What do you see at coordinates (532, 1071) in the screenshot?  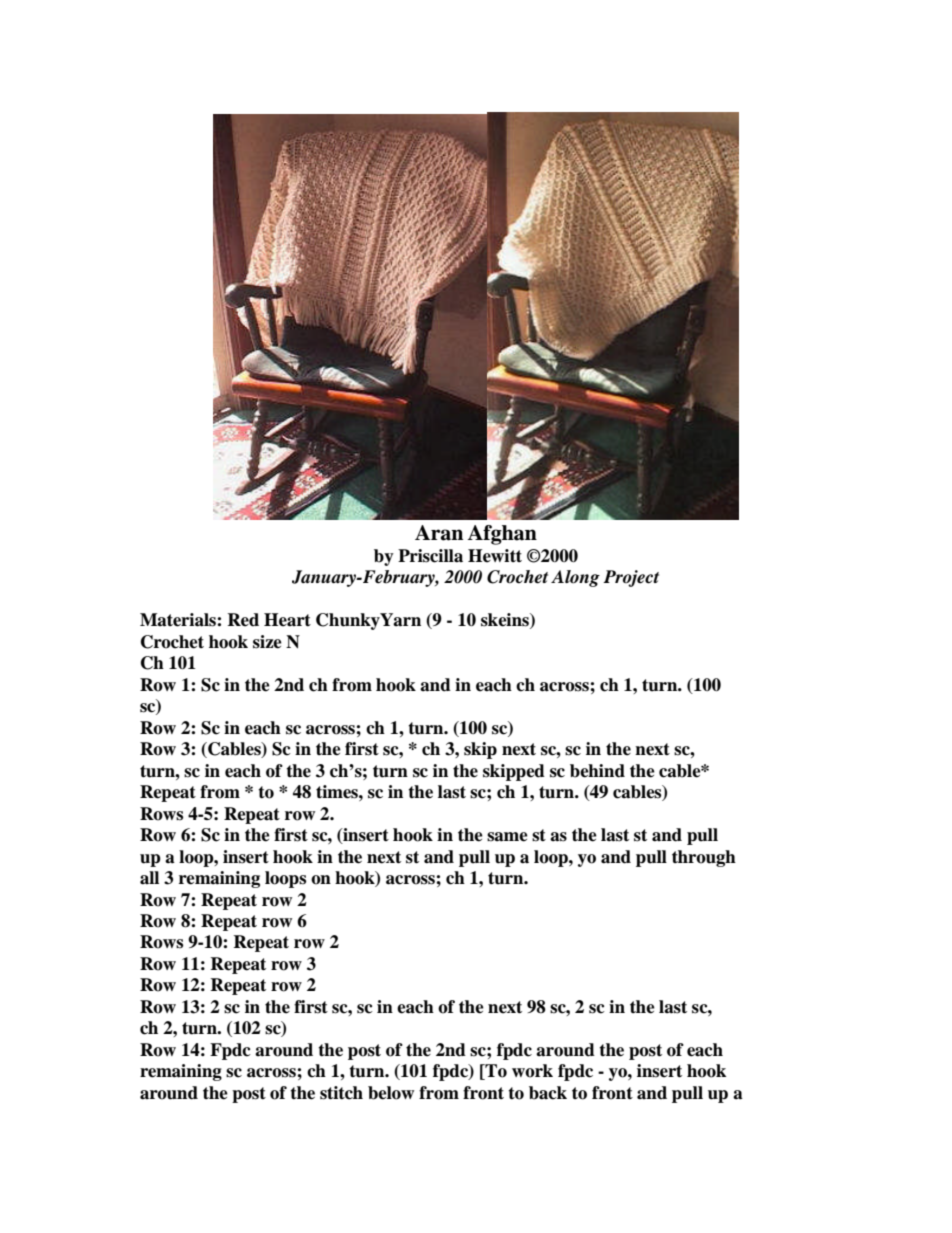 I see `work` at bounding box center [532, 1071].
